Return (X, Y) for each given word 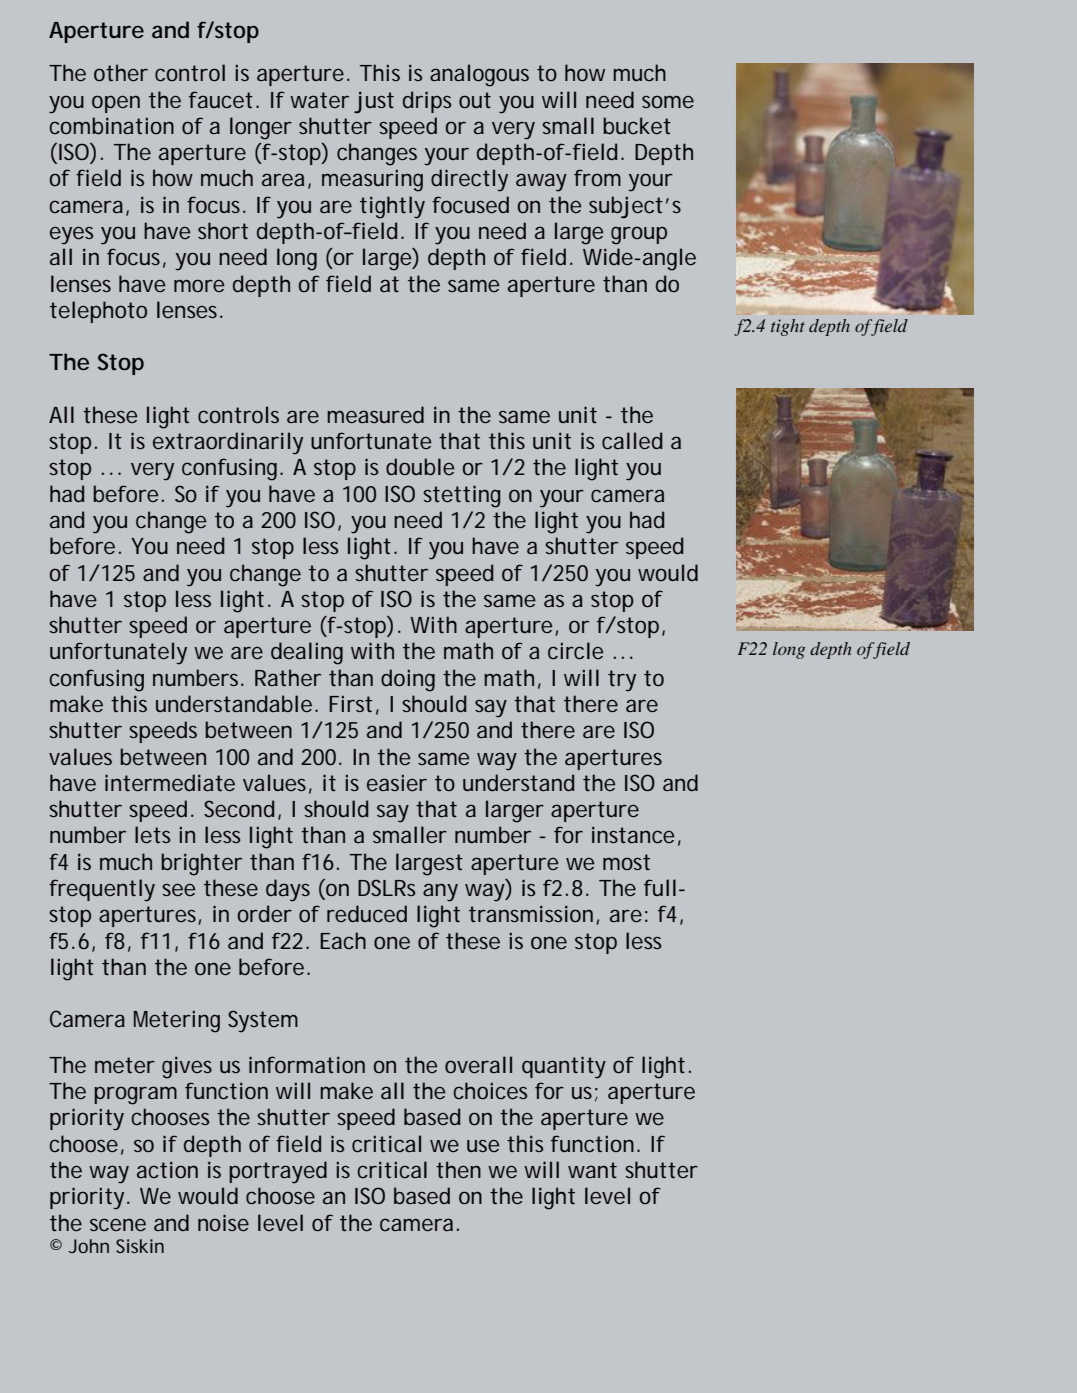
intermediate (170, 782)
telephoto (98, 312)
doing (408, 680)
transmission (531, 913)
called (632, 440)
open (116, 104)
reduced (367, 913)
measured (375, 414)
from (597, 177)
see (178, 889)
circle (575, 650)
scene (118, 1224)
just (374, 102)
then (458, 1169)
